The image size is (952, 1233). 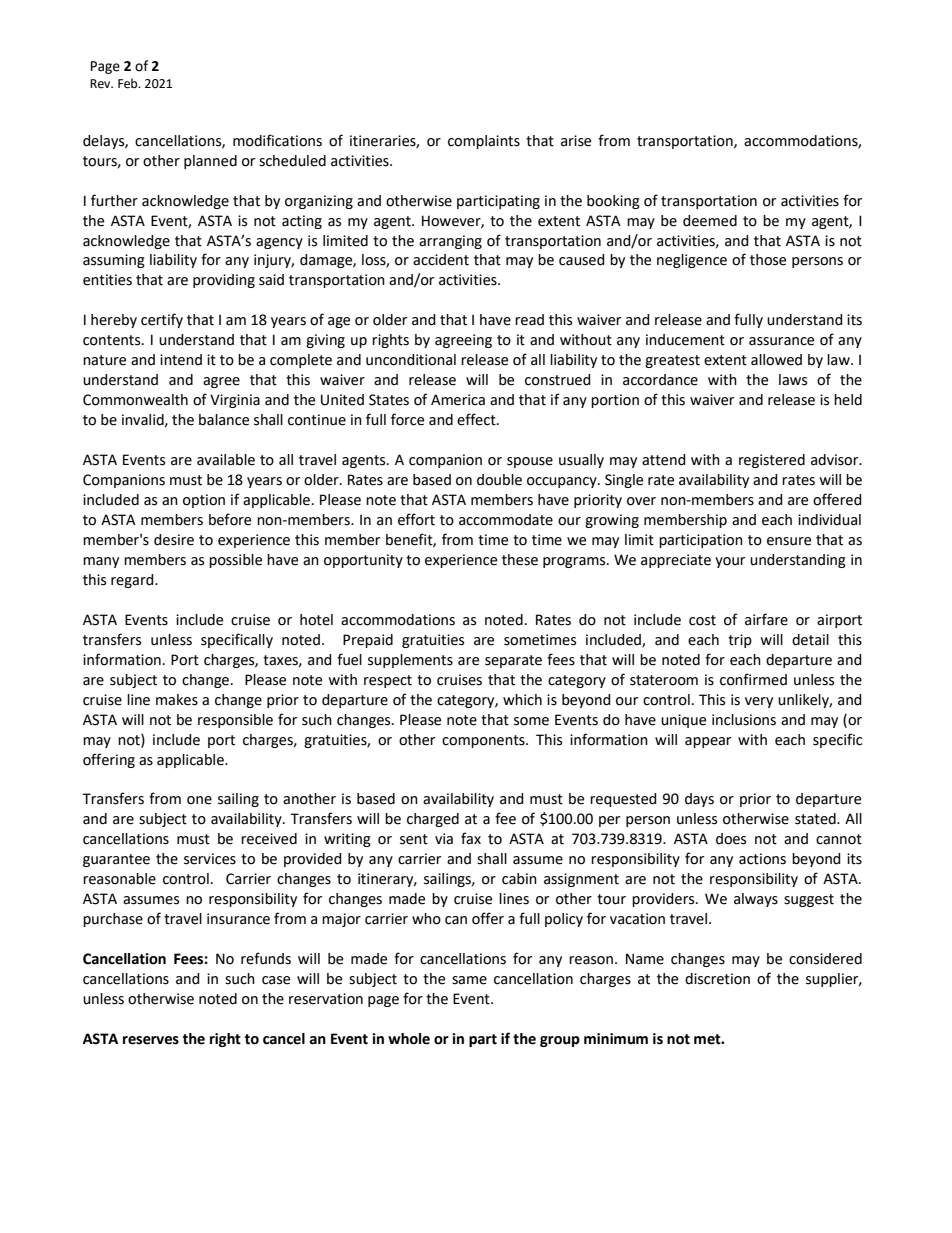 I want to click on fax, so click(x=471, y=838).
